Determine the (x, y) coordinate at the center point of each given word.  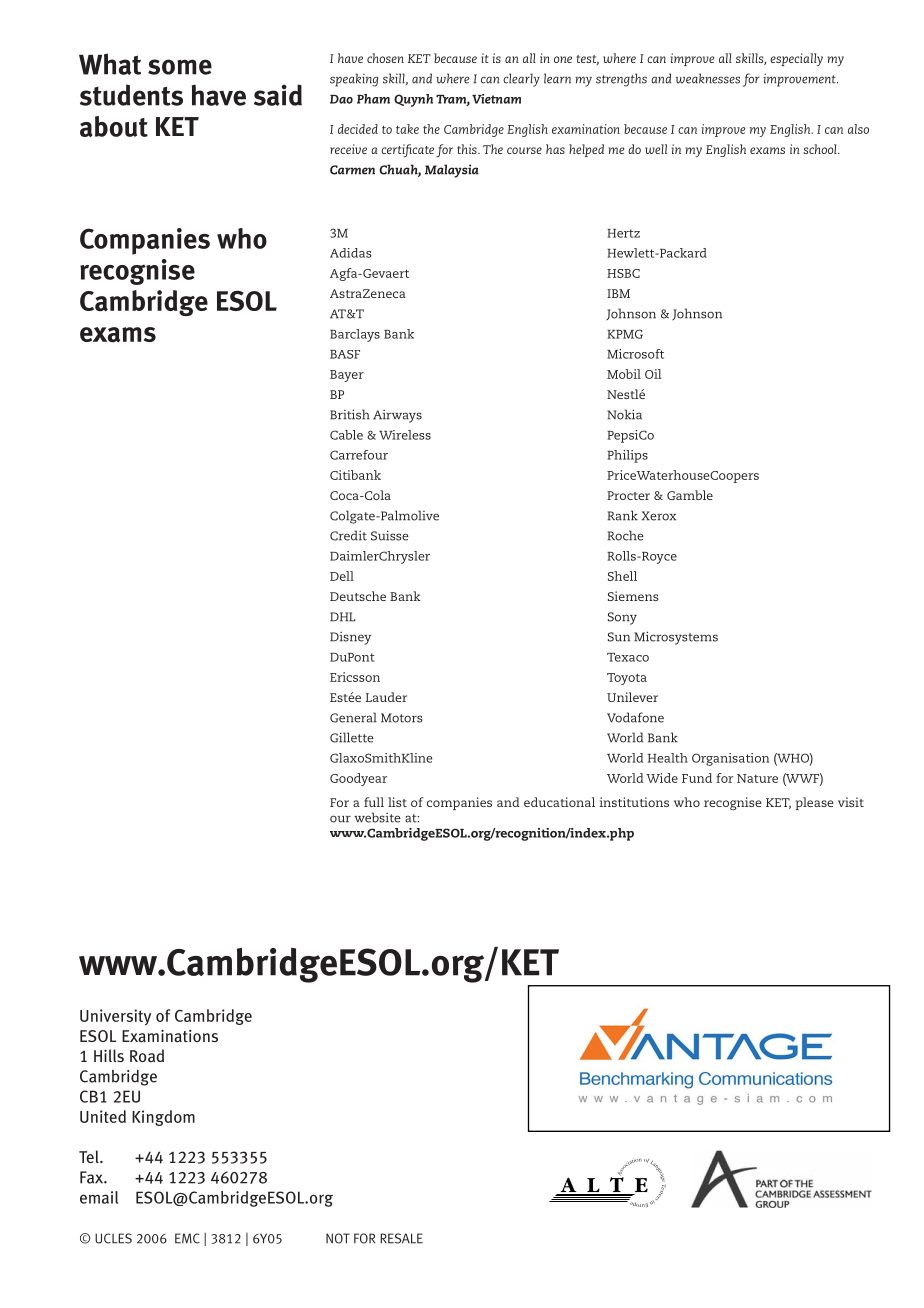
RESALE (401, 1238)
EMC (187, 1238)
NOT (338, 1238)
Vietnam (496, 99)
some (180, 67)
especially (796, 60)
